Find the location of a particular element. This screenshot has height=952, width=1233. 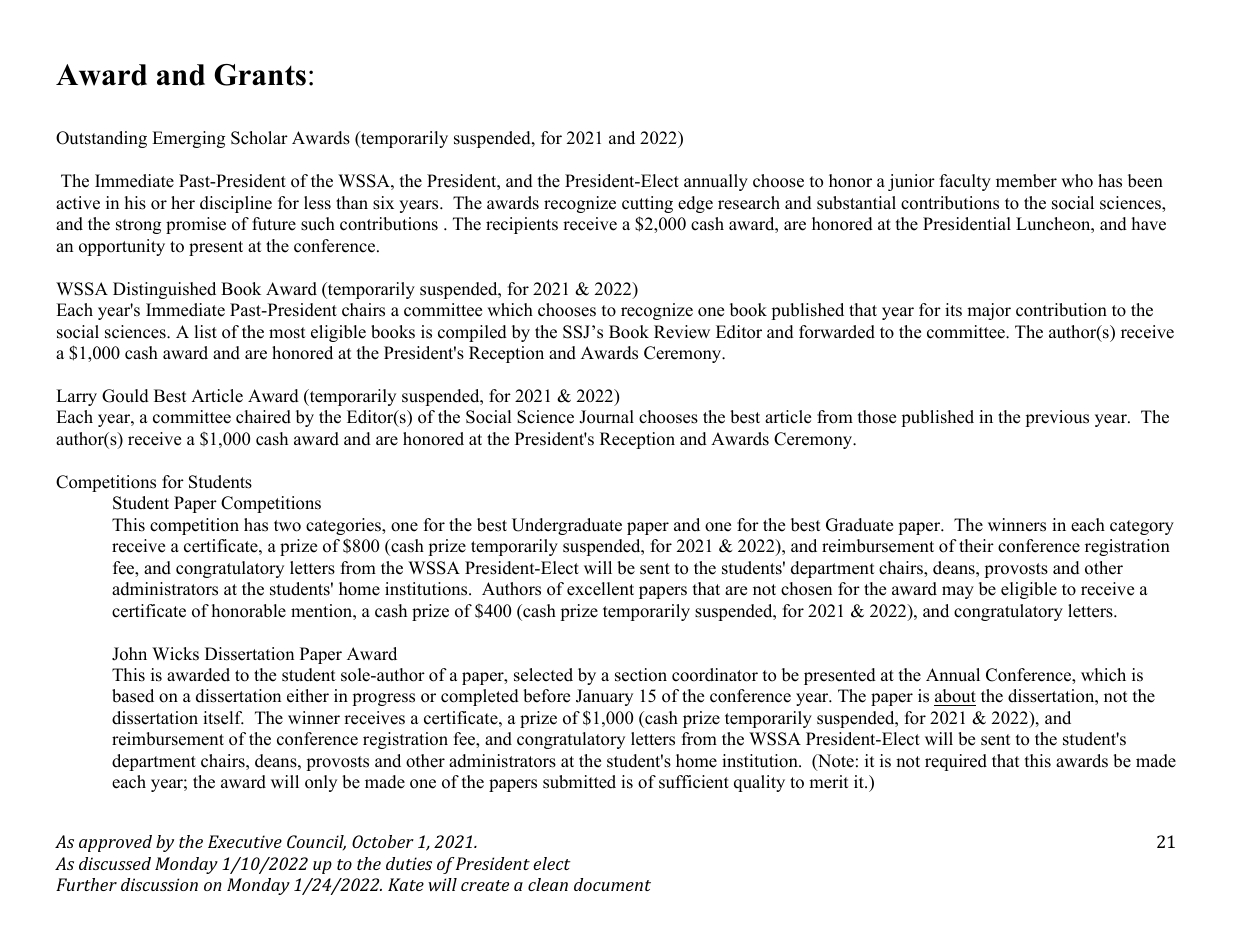

major is located at coordinates (989, 311).
